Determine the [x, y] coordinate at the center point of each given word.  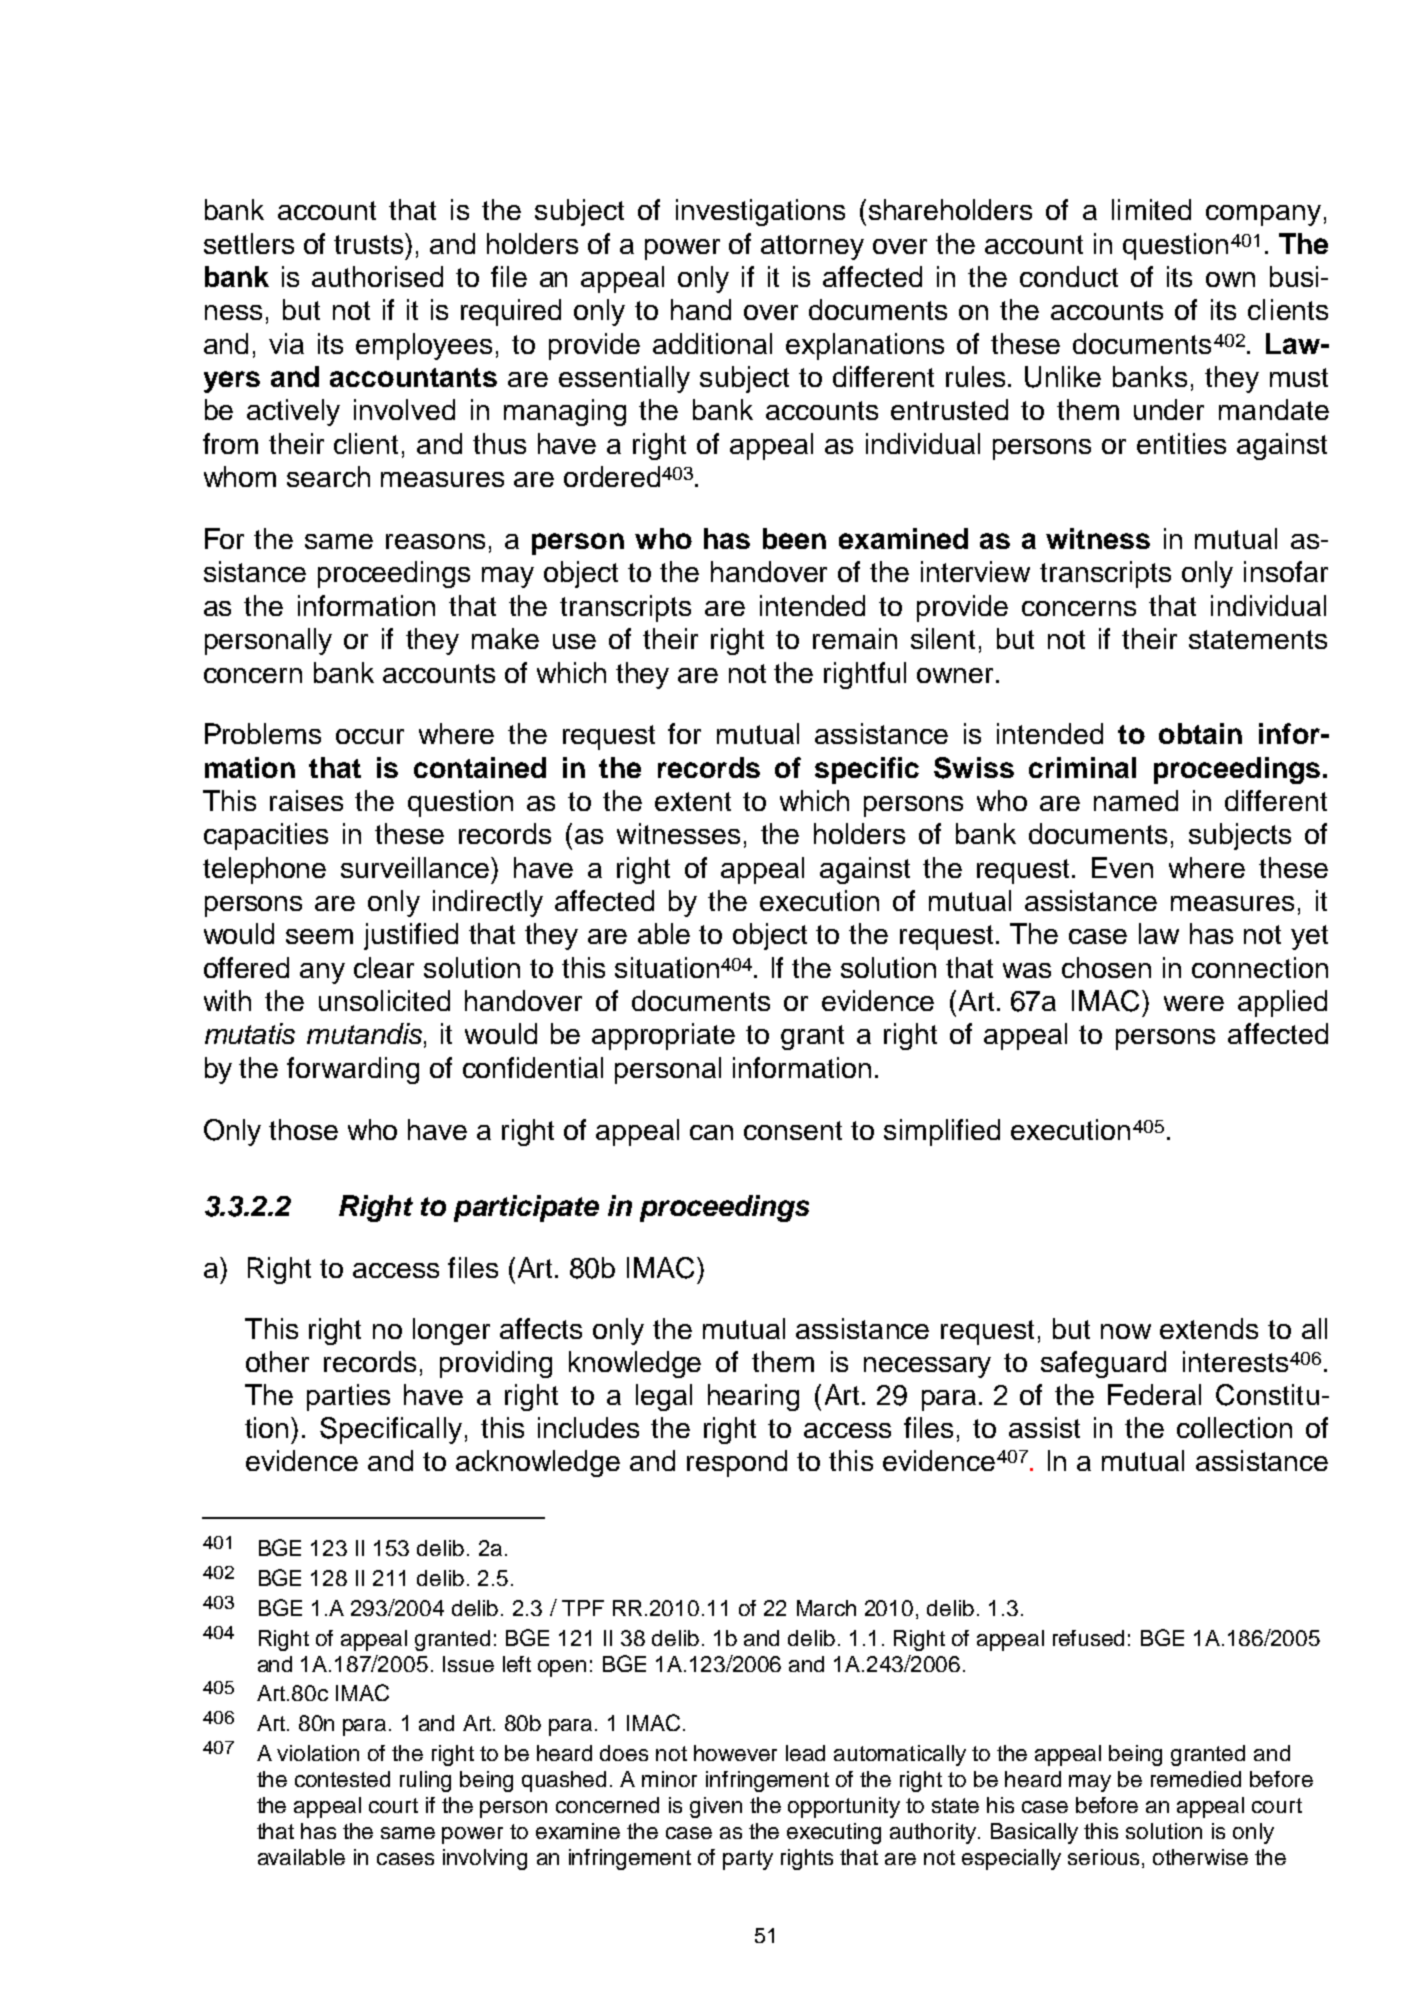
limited [1151, 209]
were [1194, 1003]
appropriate [663, 1036]
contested [342, 1779]
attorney [812, 247]
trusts [370, 243]
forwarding [353, 1070]
